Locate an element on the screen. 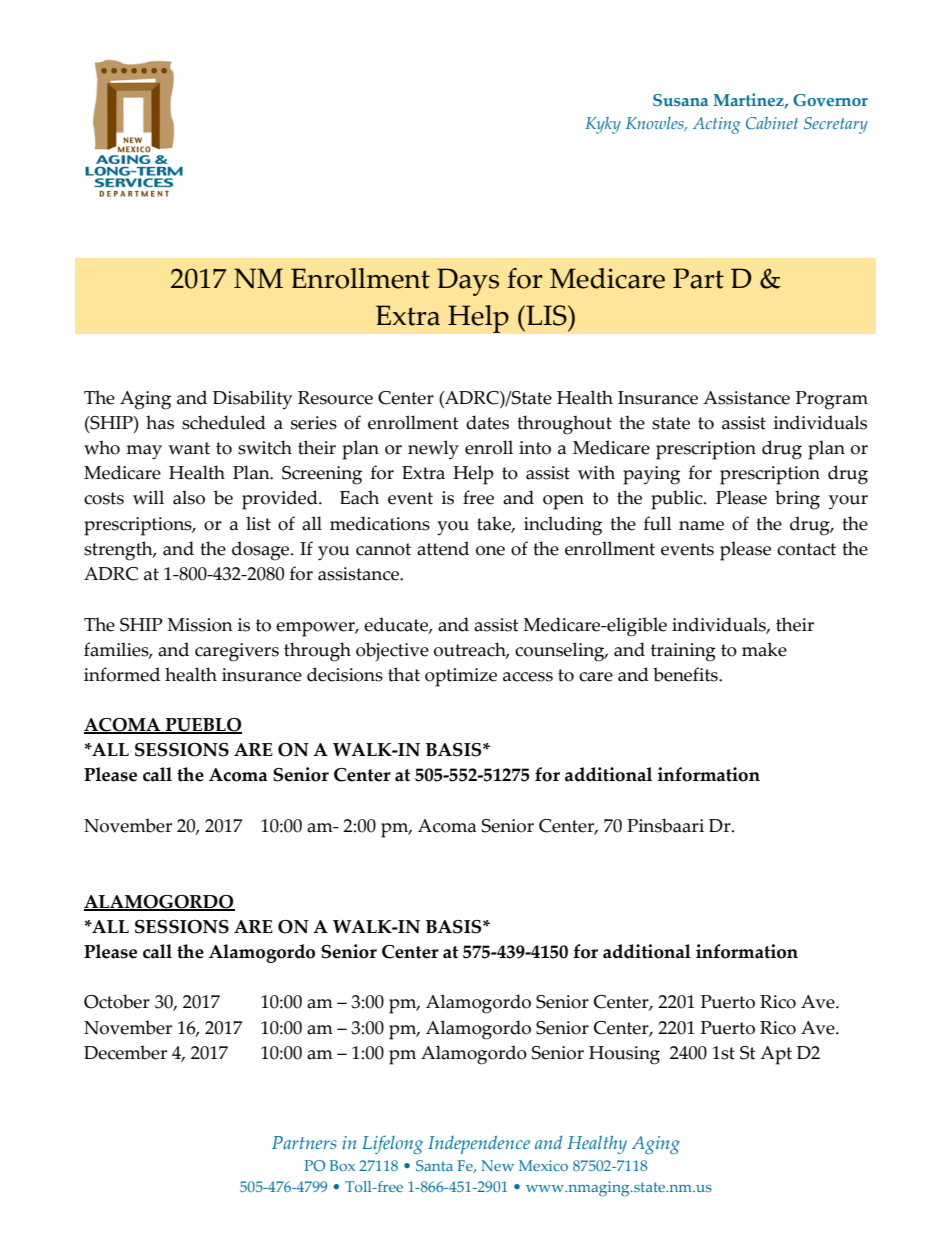  Susana is located at coordinates (680, 100).
